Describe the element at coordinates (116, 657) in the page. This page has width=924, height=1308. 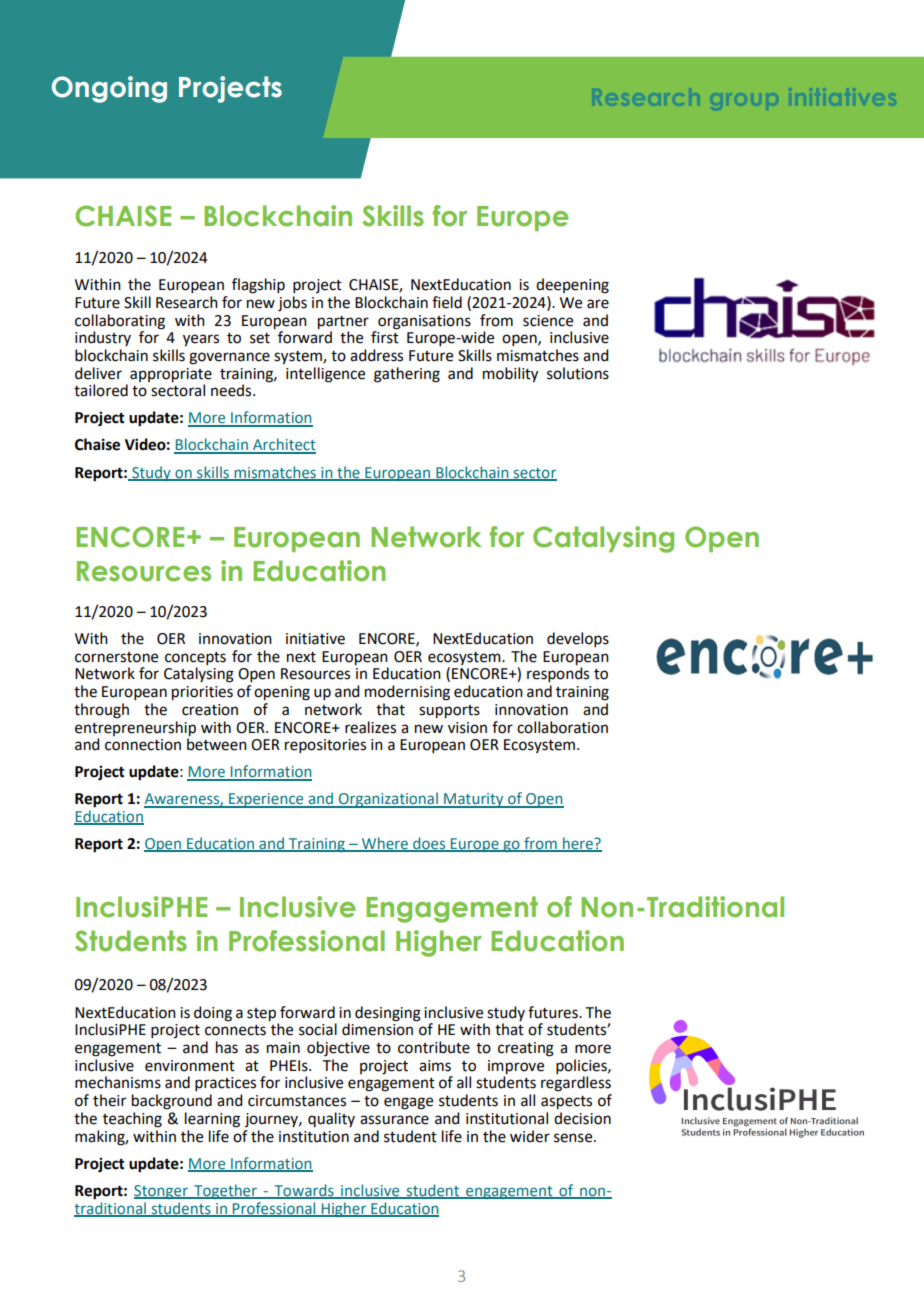
I see `cornerstone` at that location.
